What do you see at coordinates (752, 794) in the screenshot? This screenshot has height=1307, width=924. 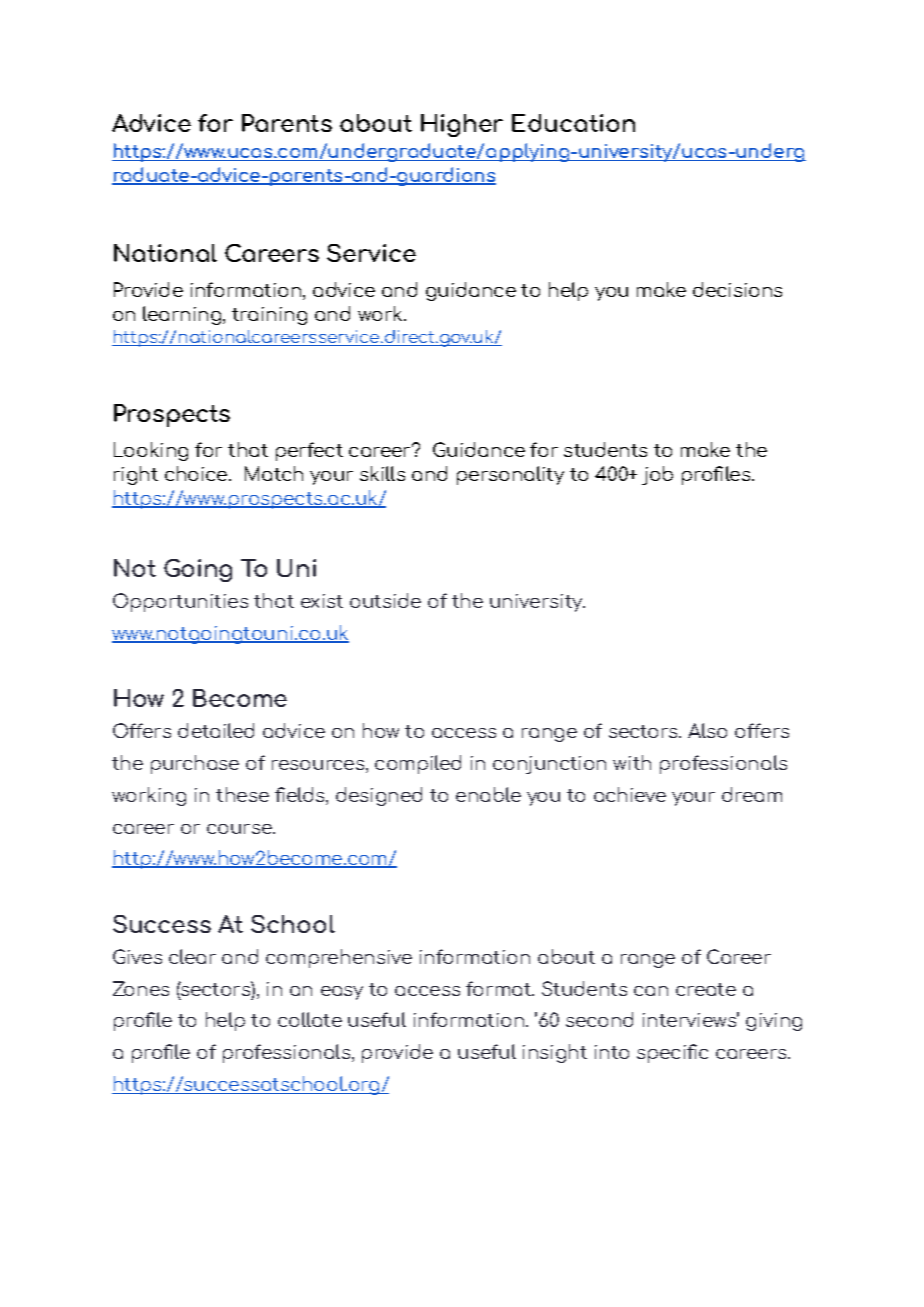 I see `dream` at bounding box center [752, 794].
